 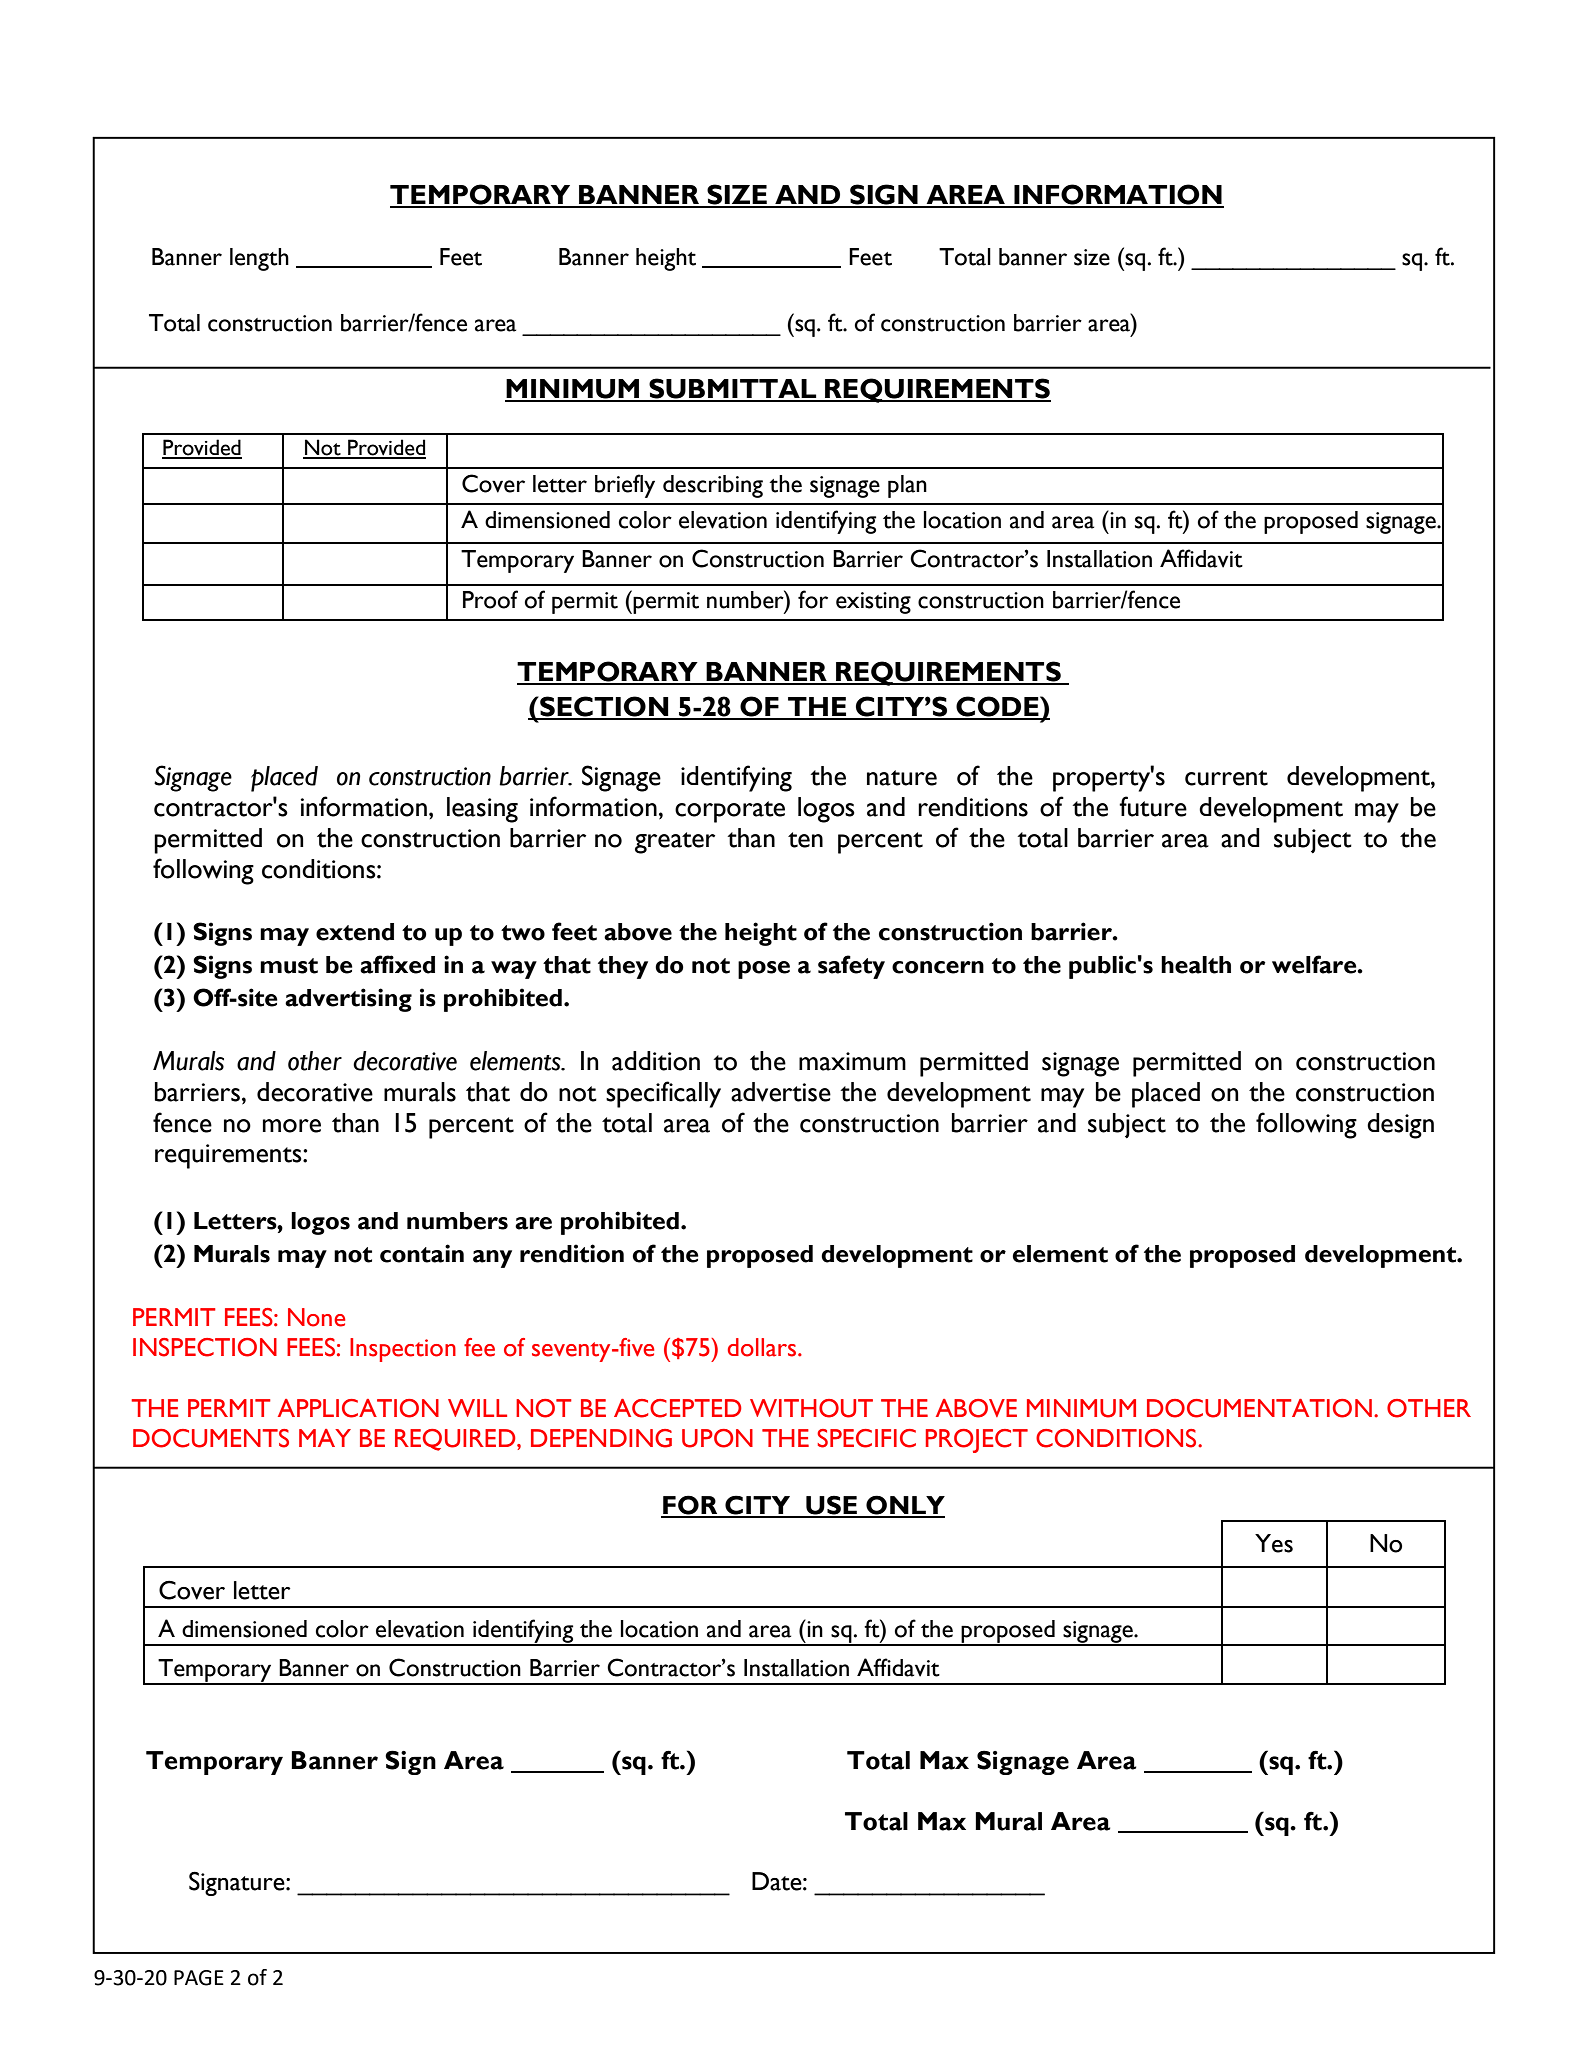 I want to click on PAGE, so click(x=199, y=1978).
